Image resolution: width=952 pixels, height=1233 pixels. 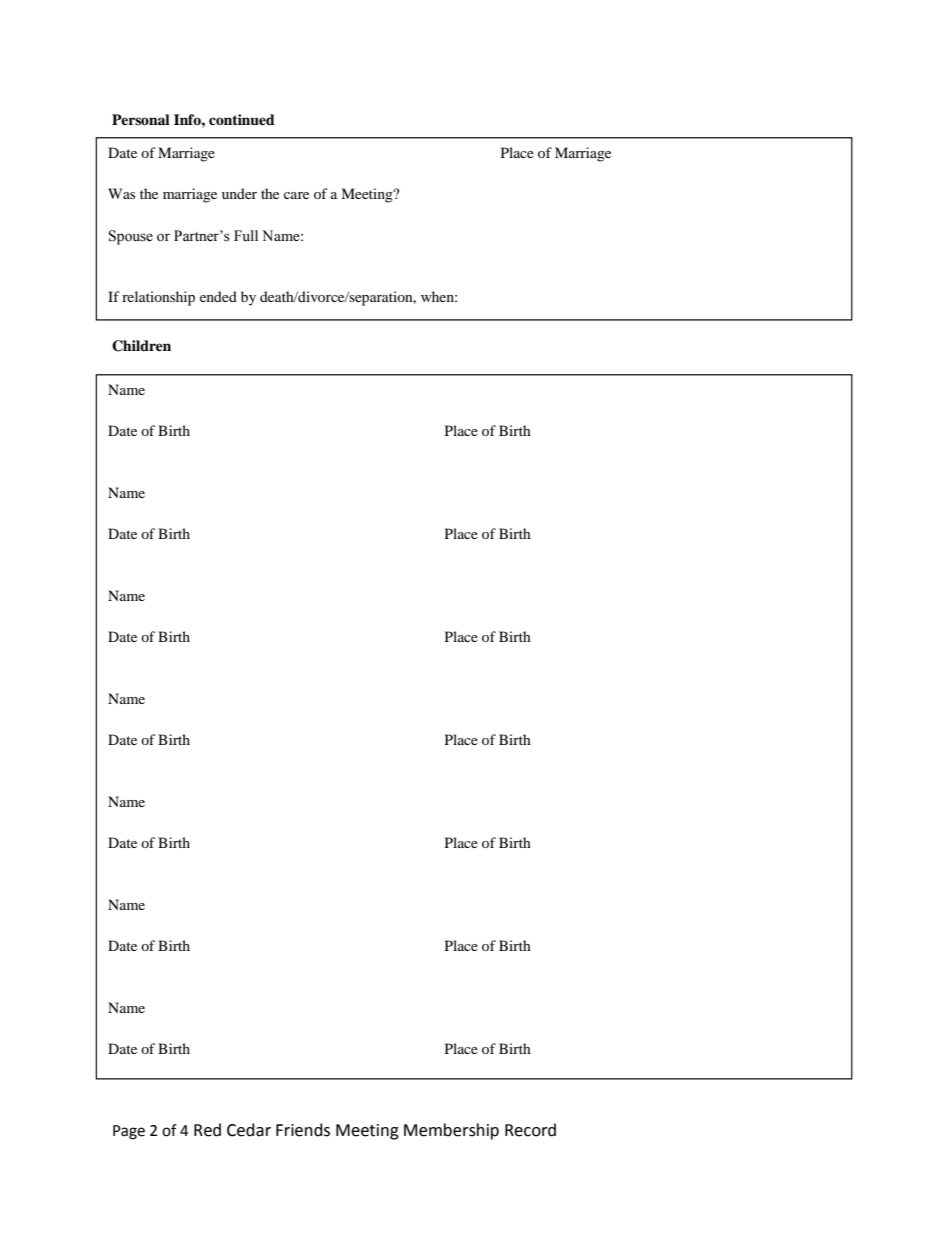 I want to click on care, so click(x=296, y=195).
